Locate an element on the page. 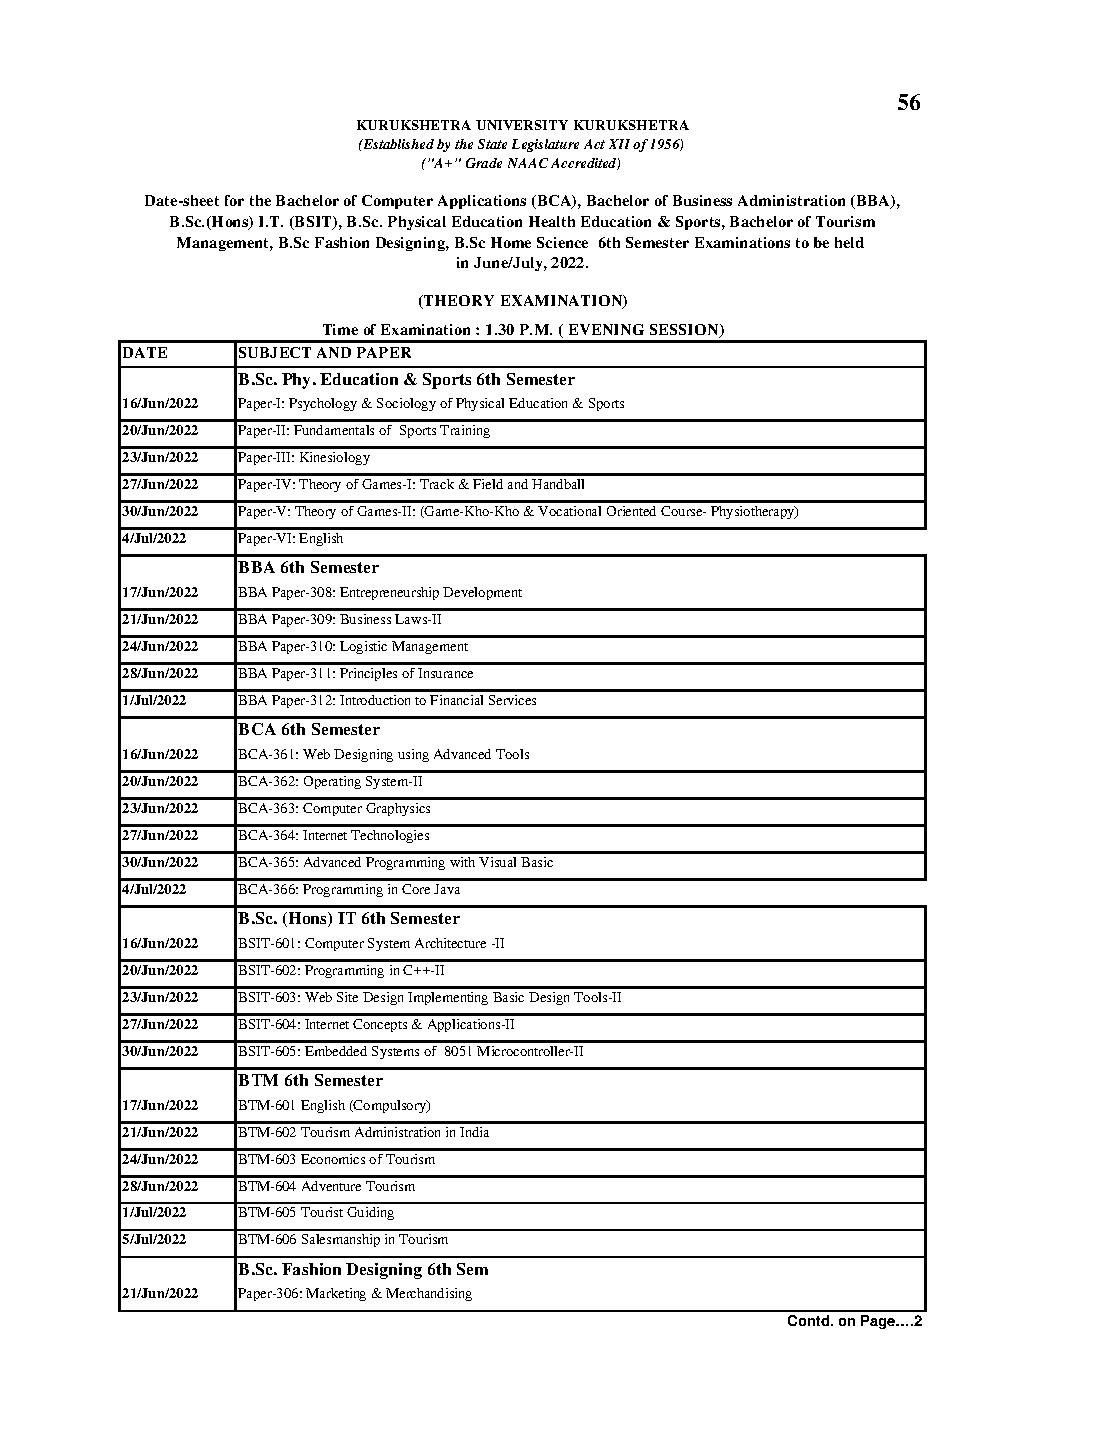  Marketing is located at coordinates (336, 1294).
